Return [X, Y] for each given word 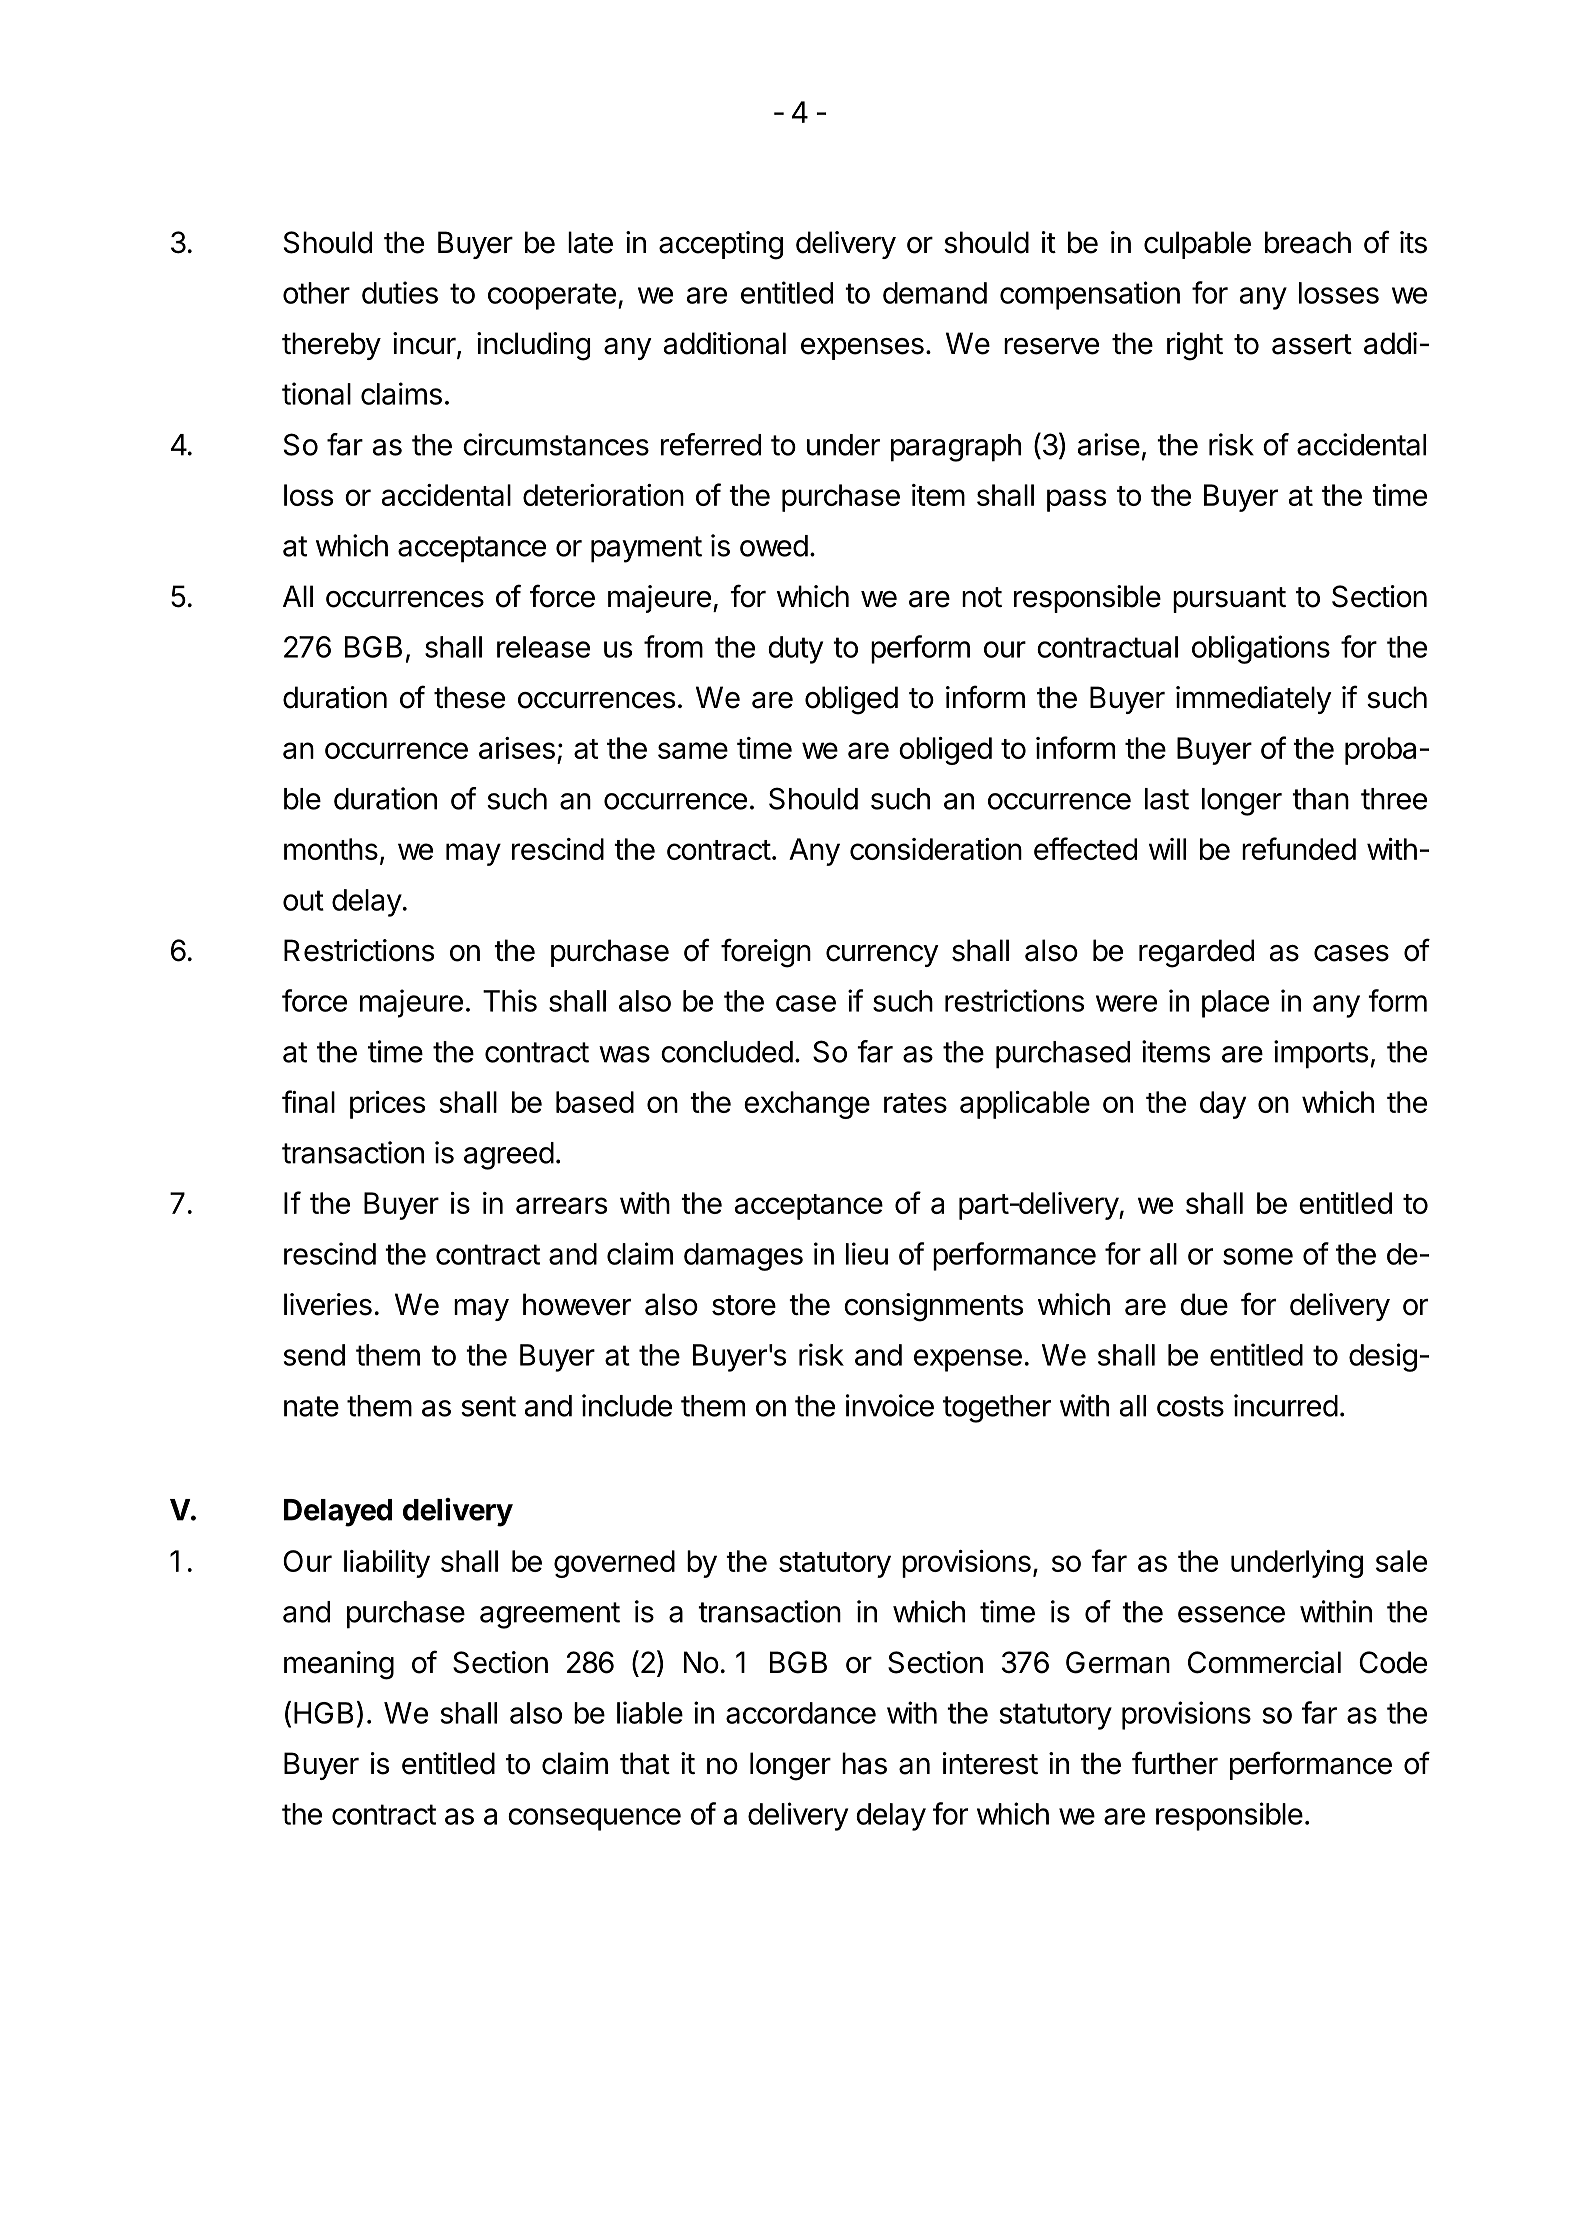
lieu [867, 1253]
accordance [801, 1713]
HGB [323, 1713]
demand [935, 293]
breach [1308, 242]
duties [400, 292]
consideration [936, 849]
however [577, 1304]
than [1320, 799]
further [1175, 1763]
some [1258, 1256]
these [469, 697]
